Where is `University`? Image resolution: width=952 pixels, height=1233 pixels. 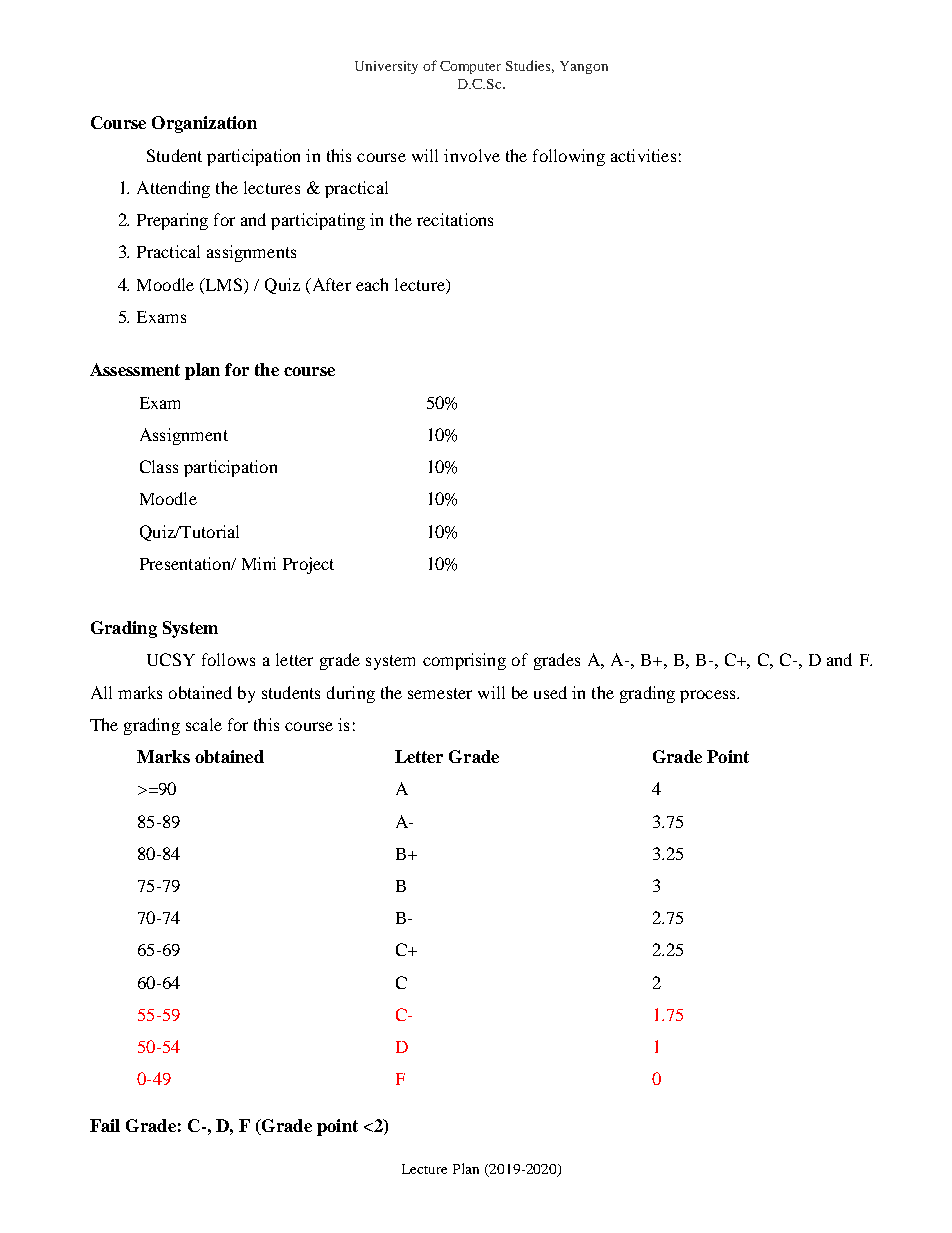 University is located at coordinates (386, 67).
